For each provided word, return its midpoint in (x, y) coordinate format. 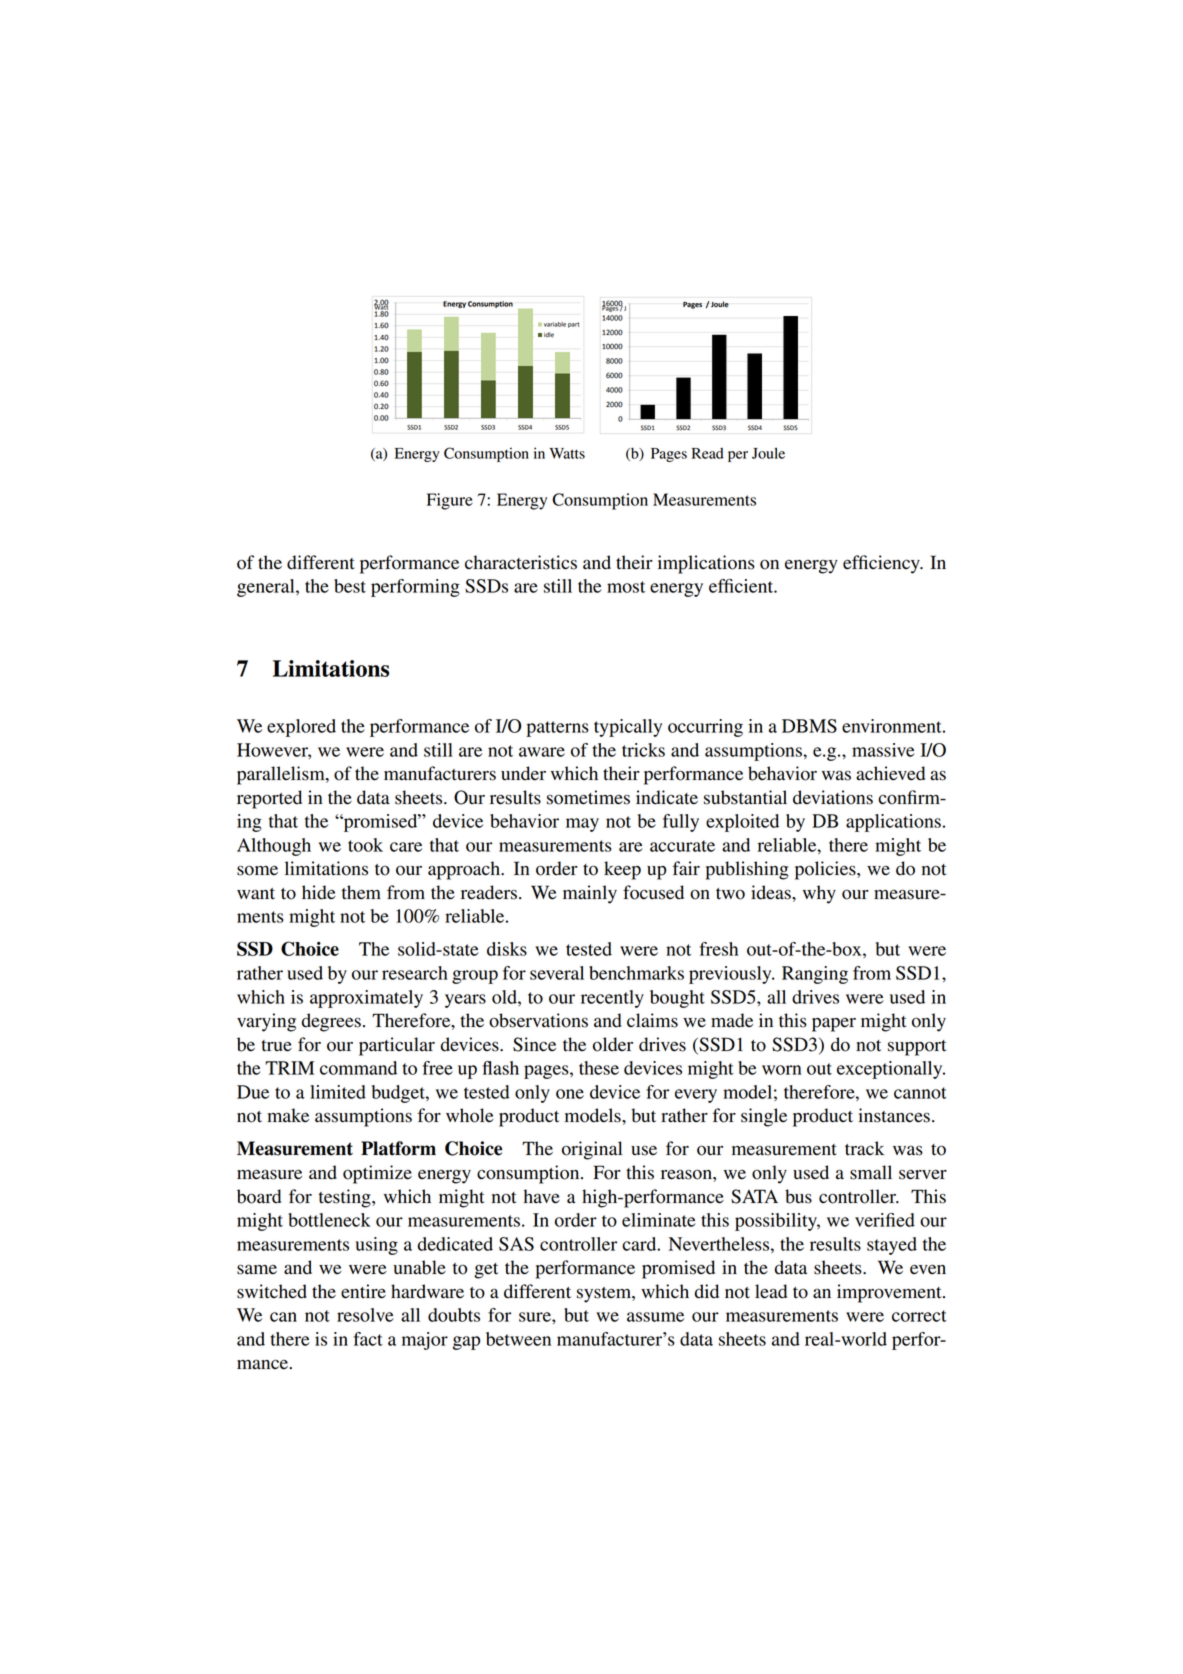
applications (893, 823)
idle (549, 335)
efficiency (882, 564)
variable (555, 324)
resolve (365, 1315)
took (365, 845)
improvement (890, 1293)
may (582, 825)
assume (655, 1317)
